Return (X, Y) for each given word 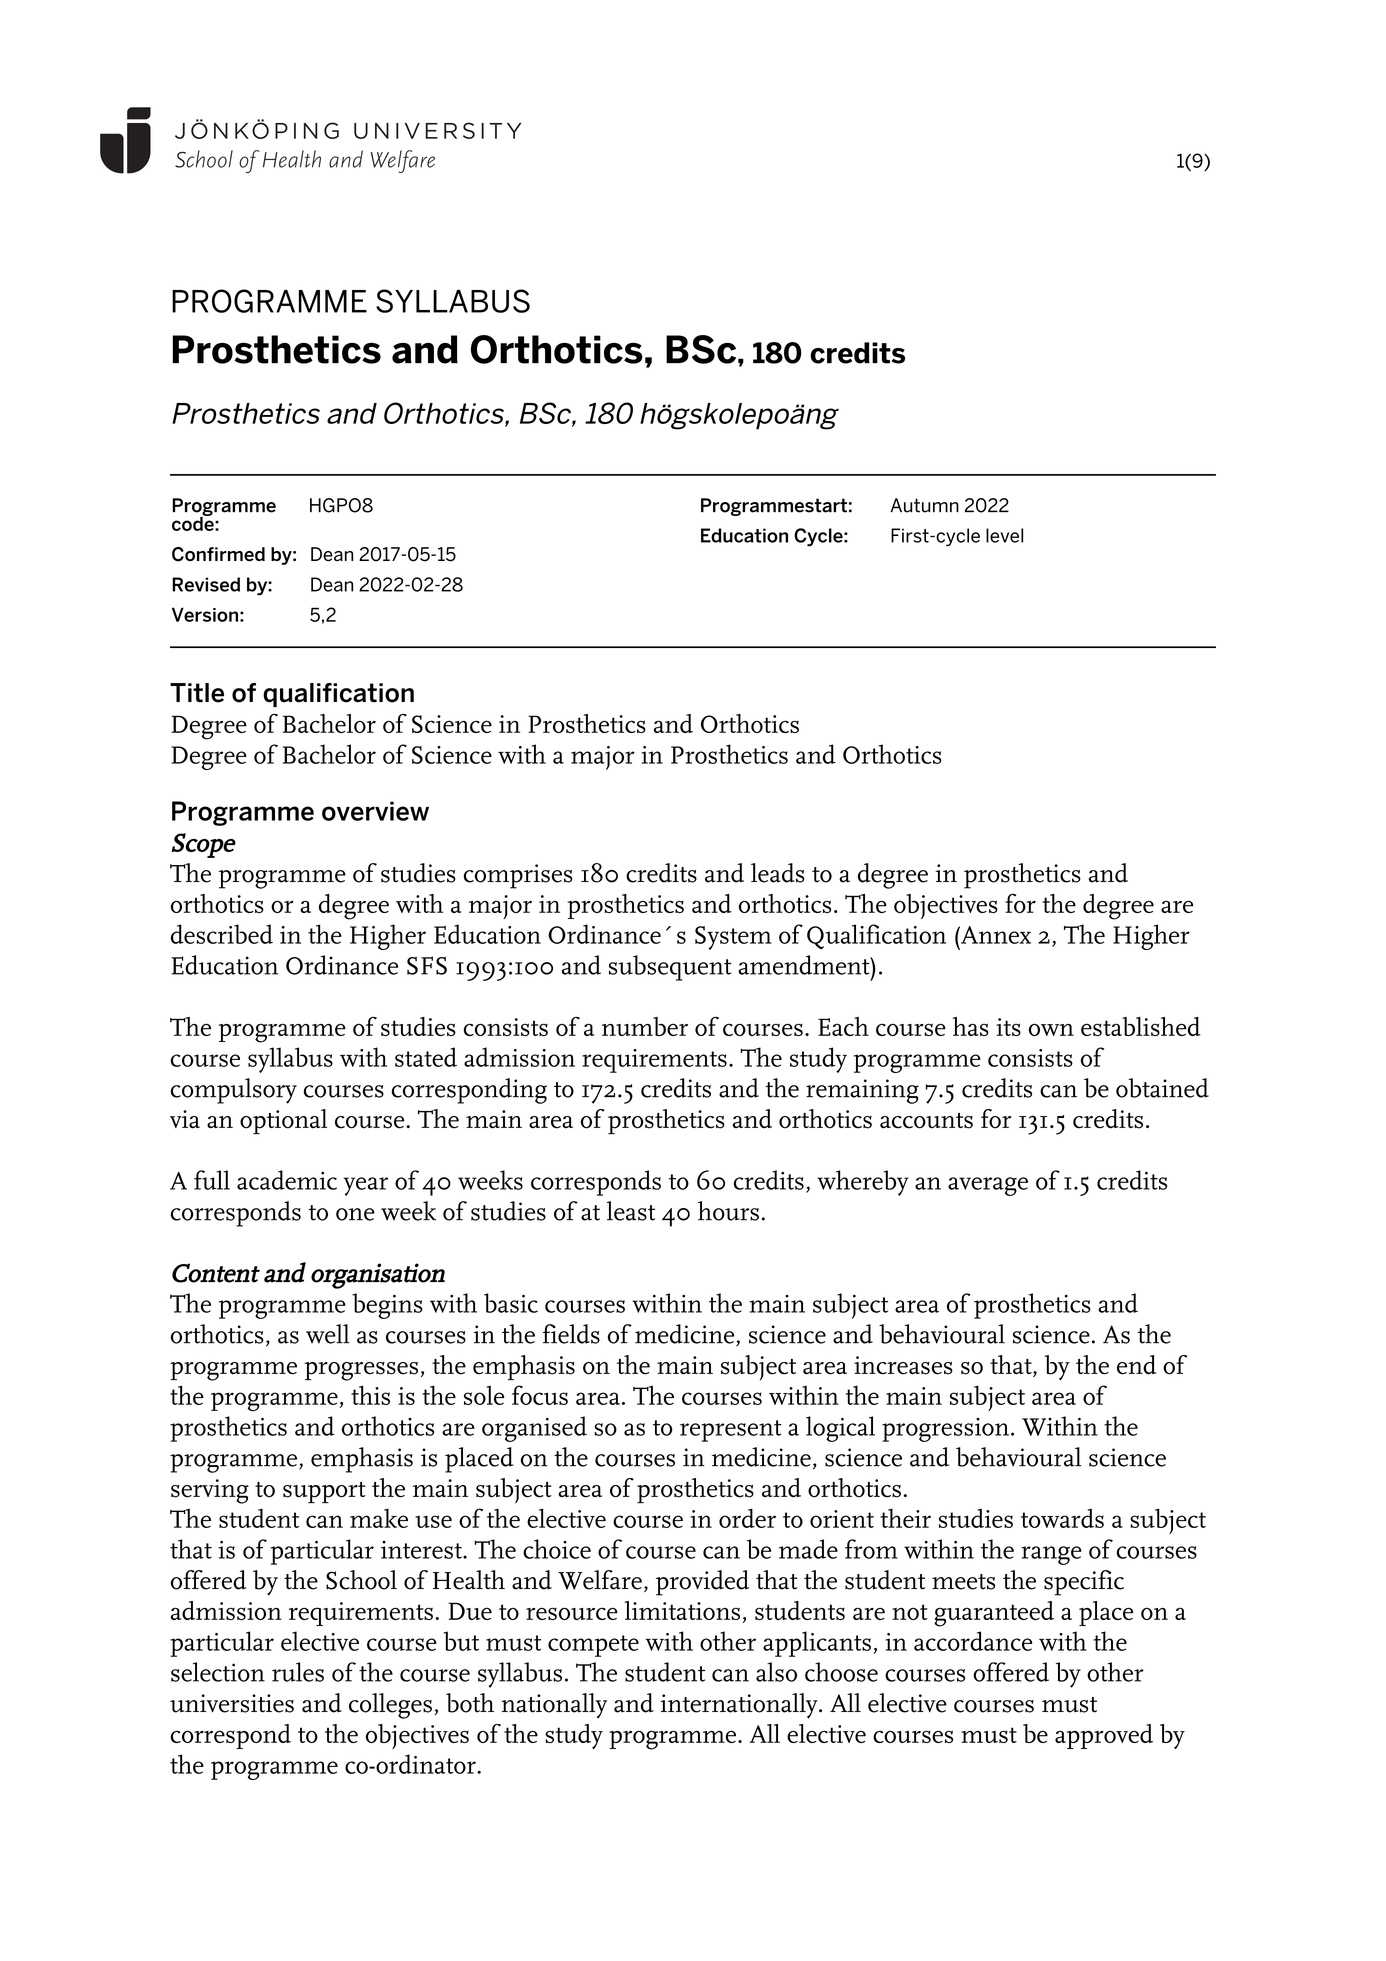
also (776, 1672)
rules (298, 1672)
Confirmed (218, 554)
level (1004, 535)
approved (1104, 1736)
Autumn (924, 505)
